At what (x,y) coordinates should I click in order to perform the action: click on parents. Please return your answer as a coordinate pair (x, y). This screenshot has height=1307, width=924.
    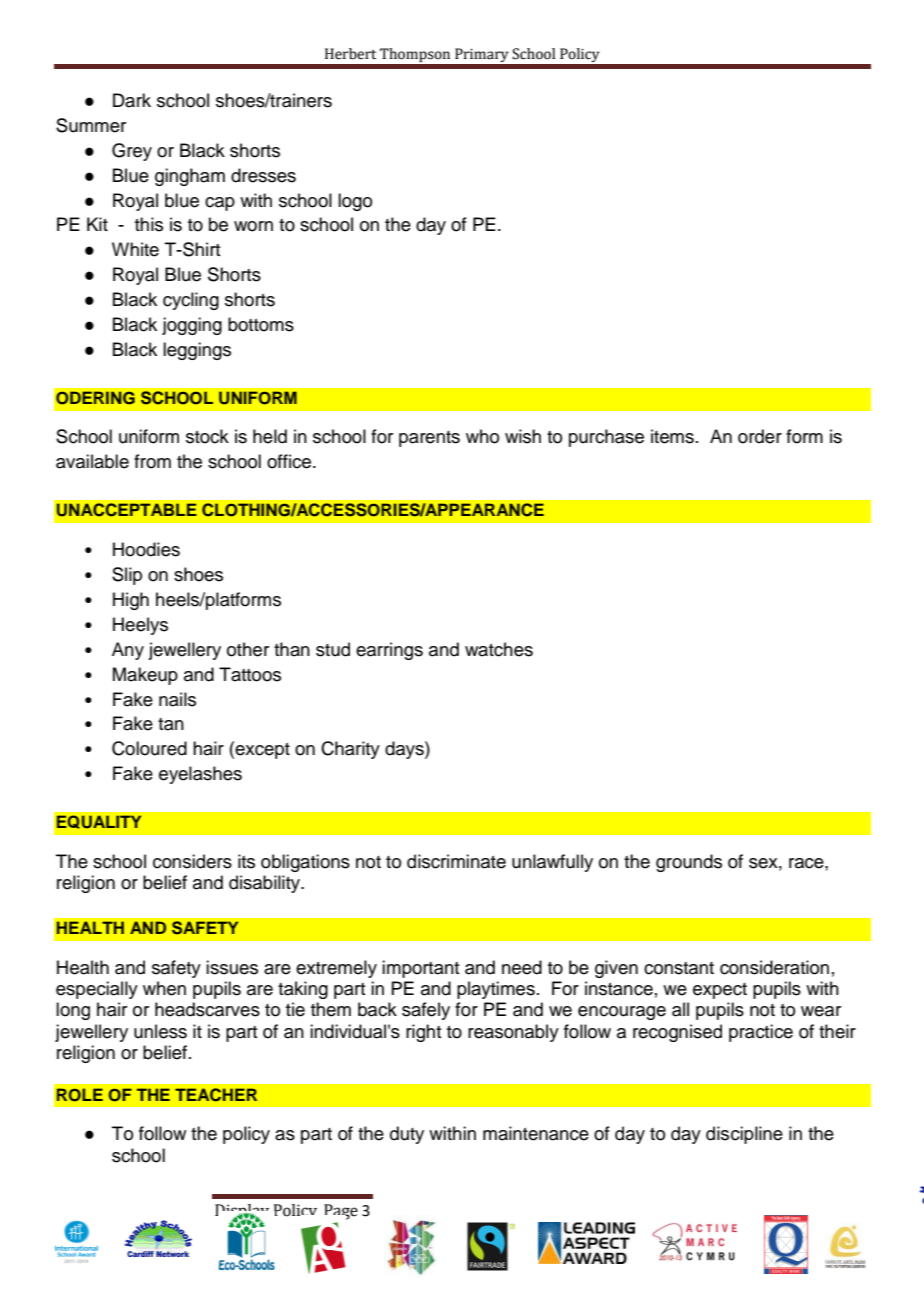
    Looking at the image, I should click on (429, 439).
